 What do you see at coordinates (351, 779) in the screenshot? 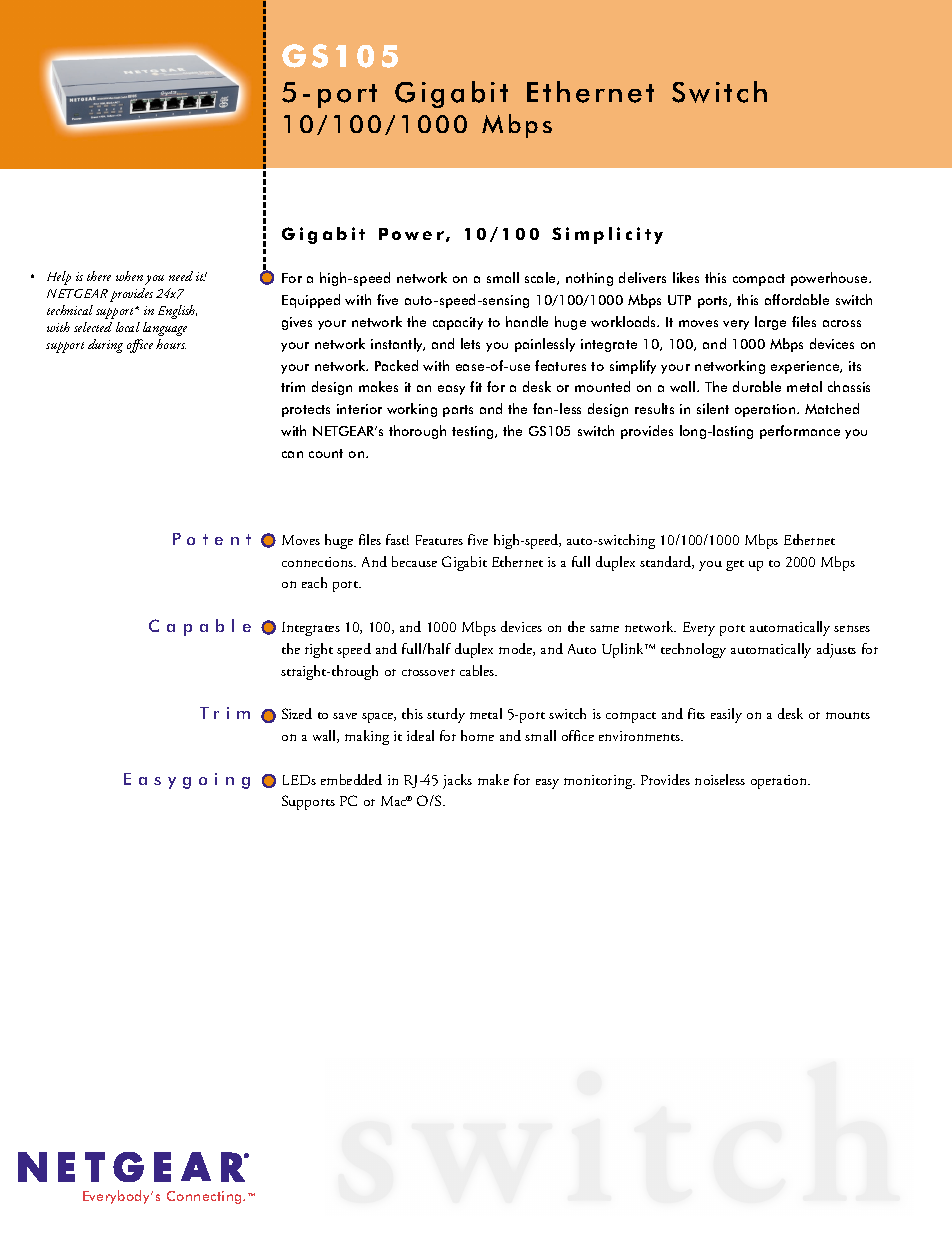
I see `embedded` at bounding box center [351, 779].
